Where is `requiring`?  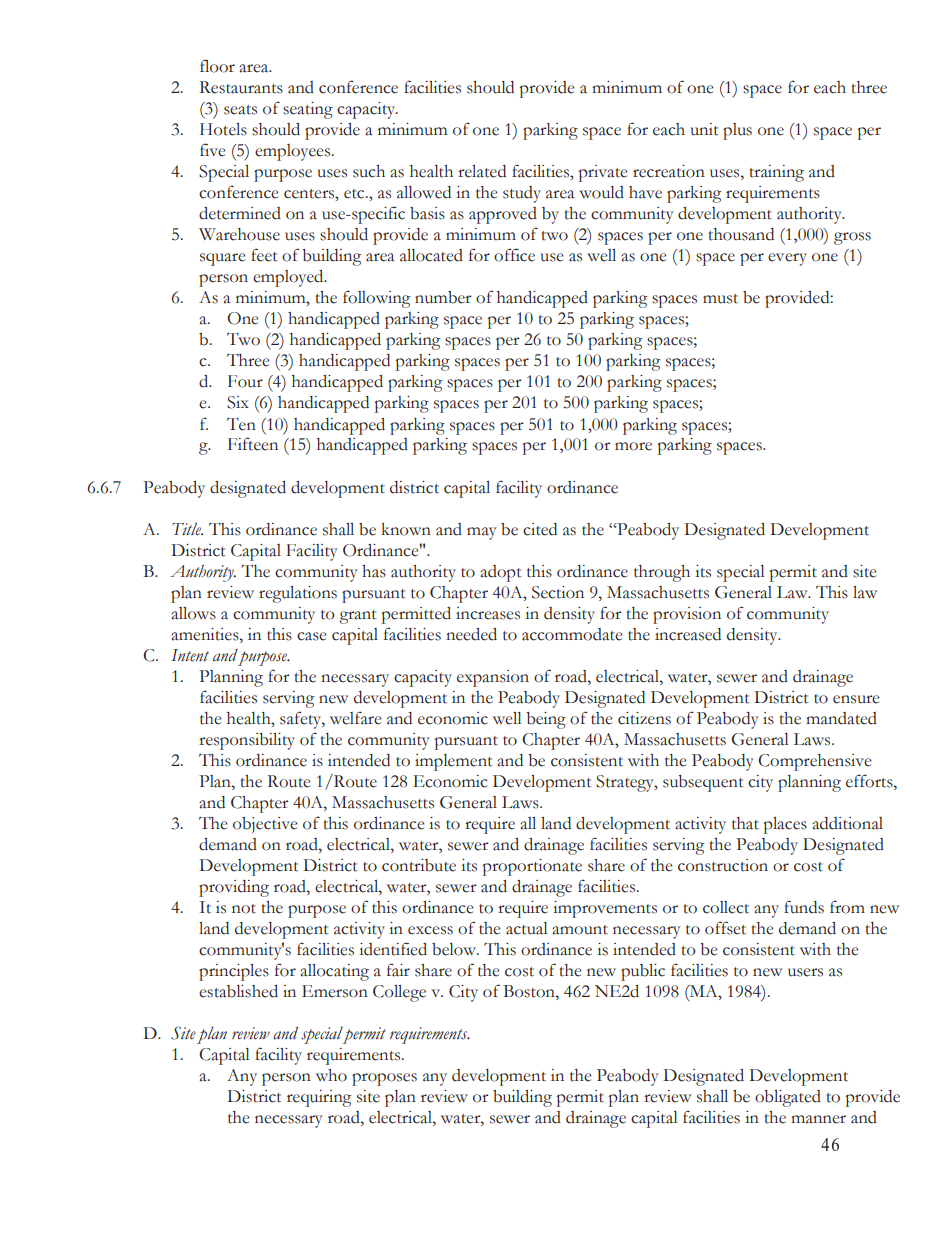 requiring is located at coordinates (319, 1098).
